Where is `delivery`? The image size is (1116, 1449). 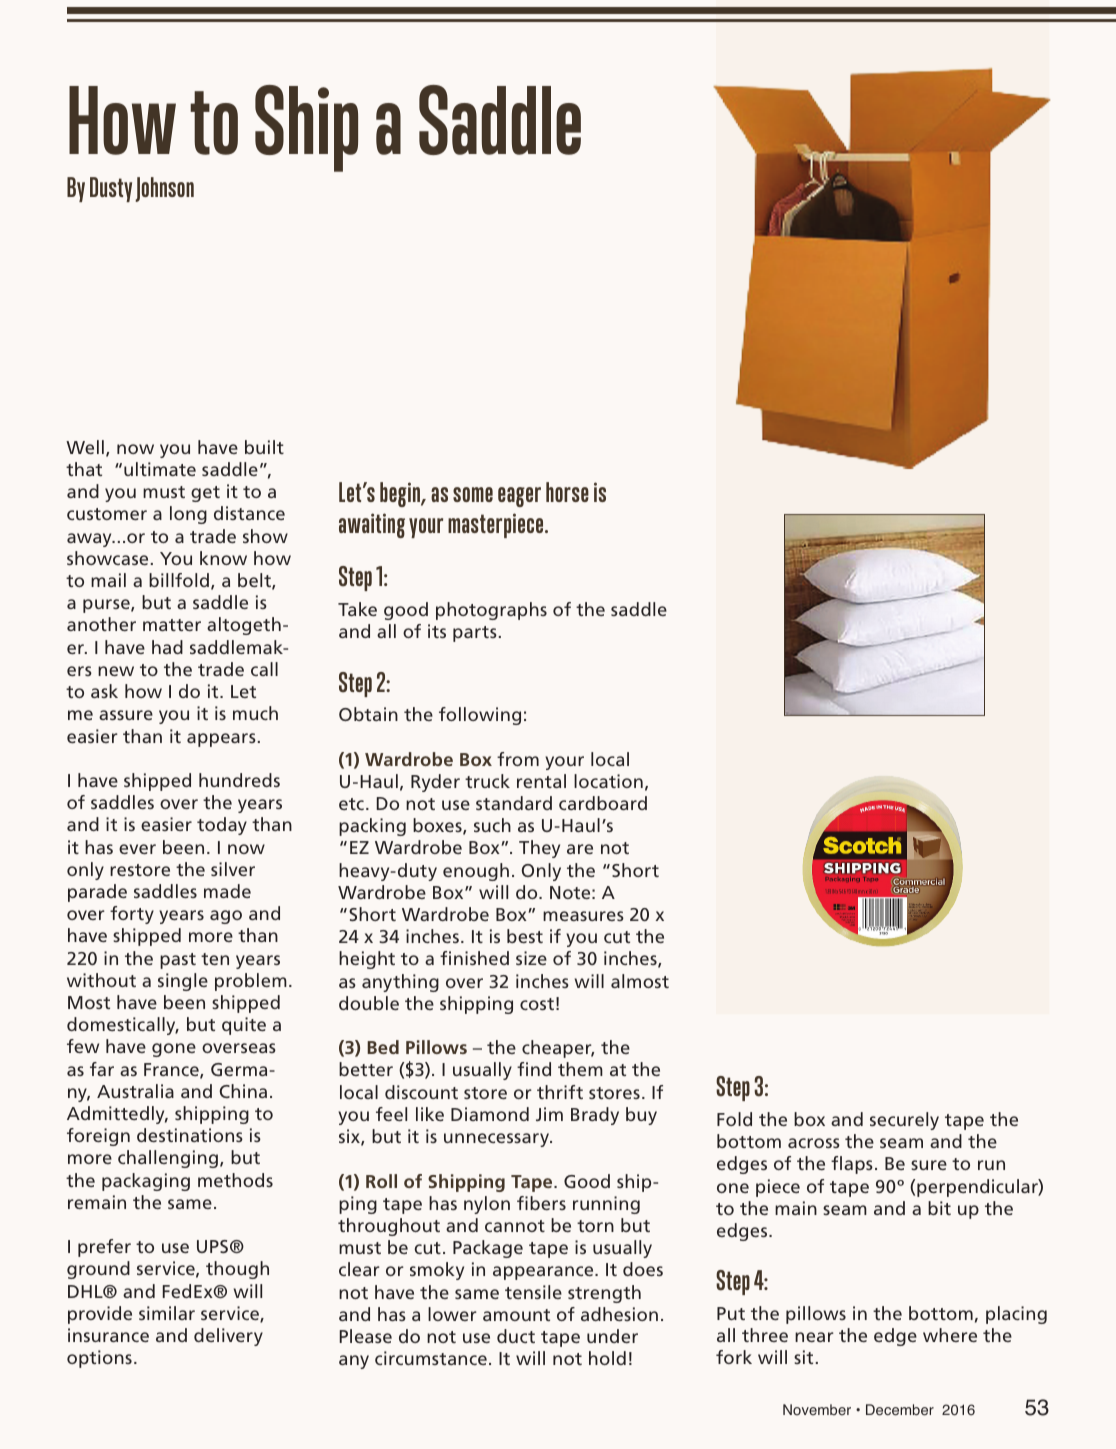
delivery is located at coordinates (228, 1337).
